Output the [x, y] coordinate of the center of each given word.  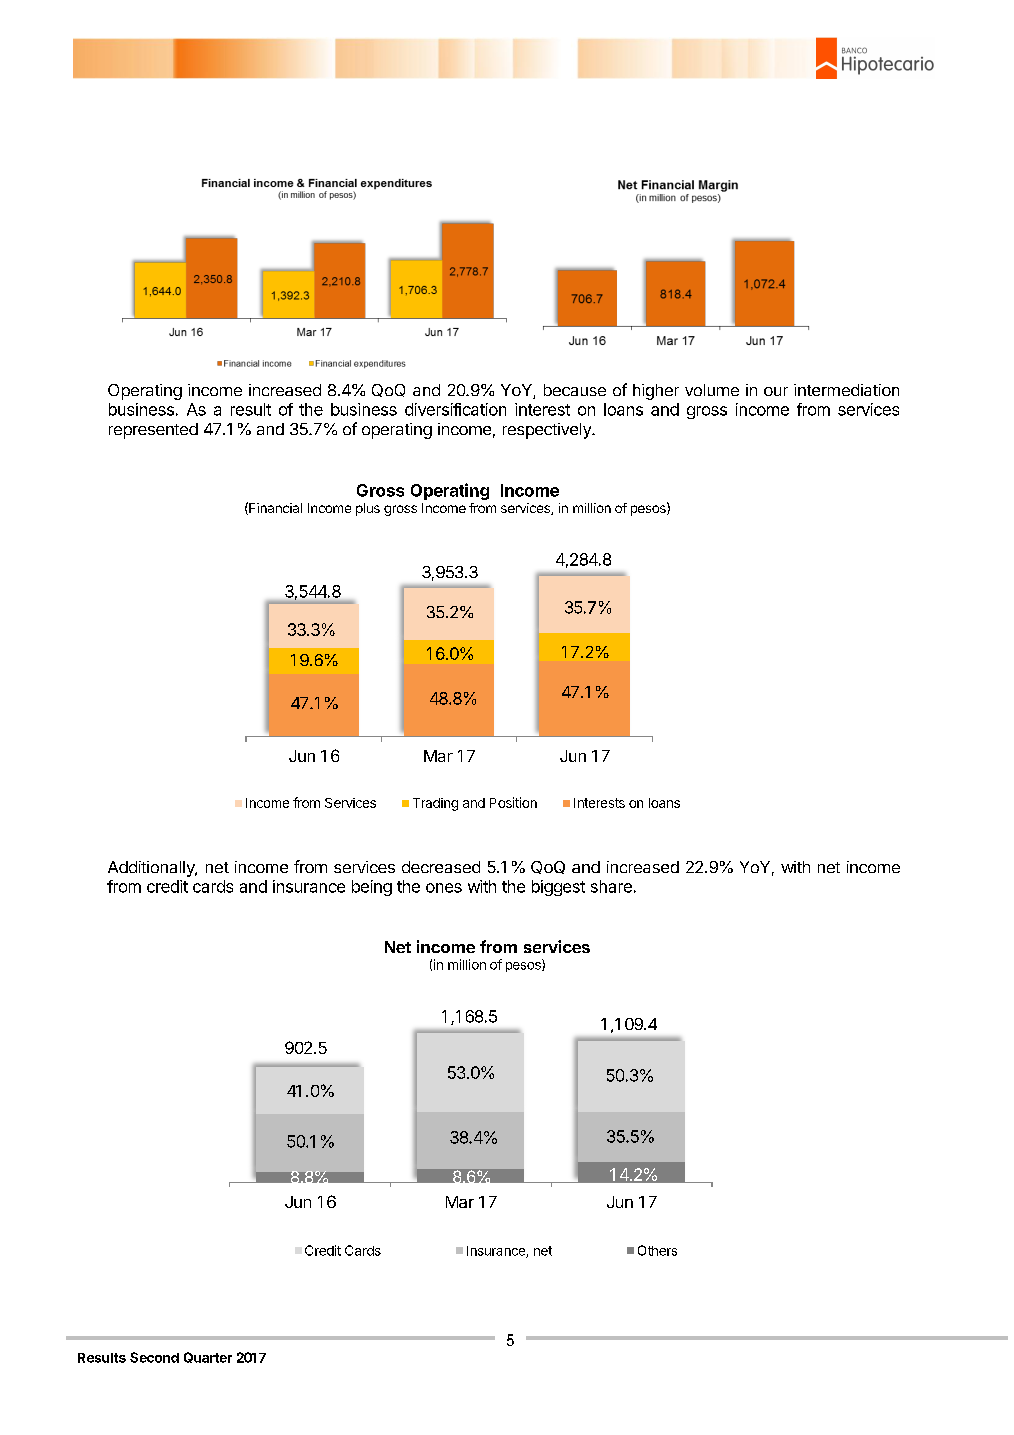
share [611, 886]
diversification [455, 409]
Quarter [208, 1357]
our [776, 391]
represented [153, 431]
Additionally [152, 869]
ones [444, 888]
